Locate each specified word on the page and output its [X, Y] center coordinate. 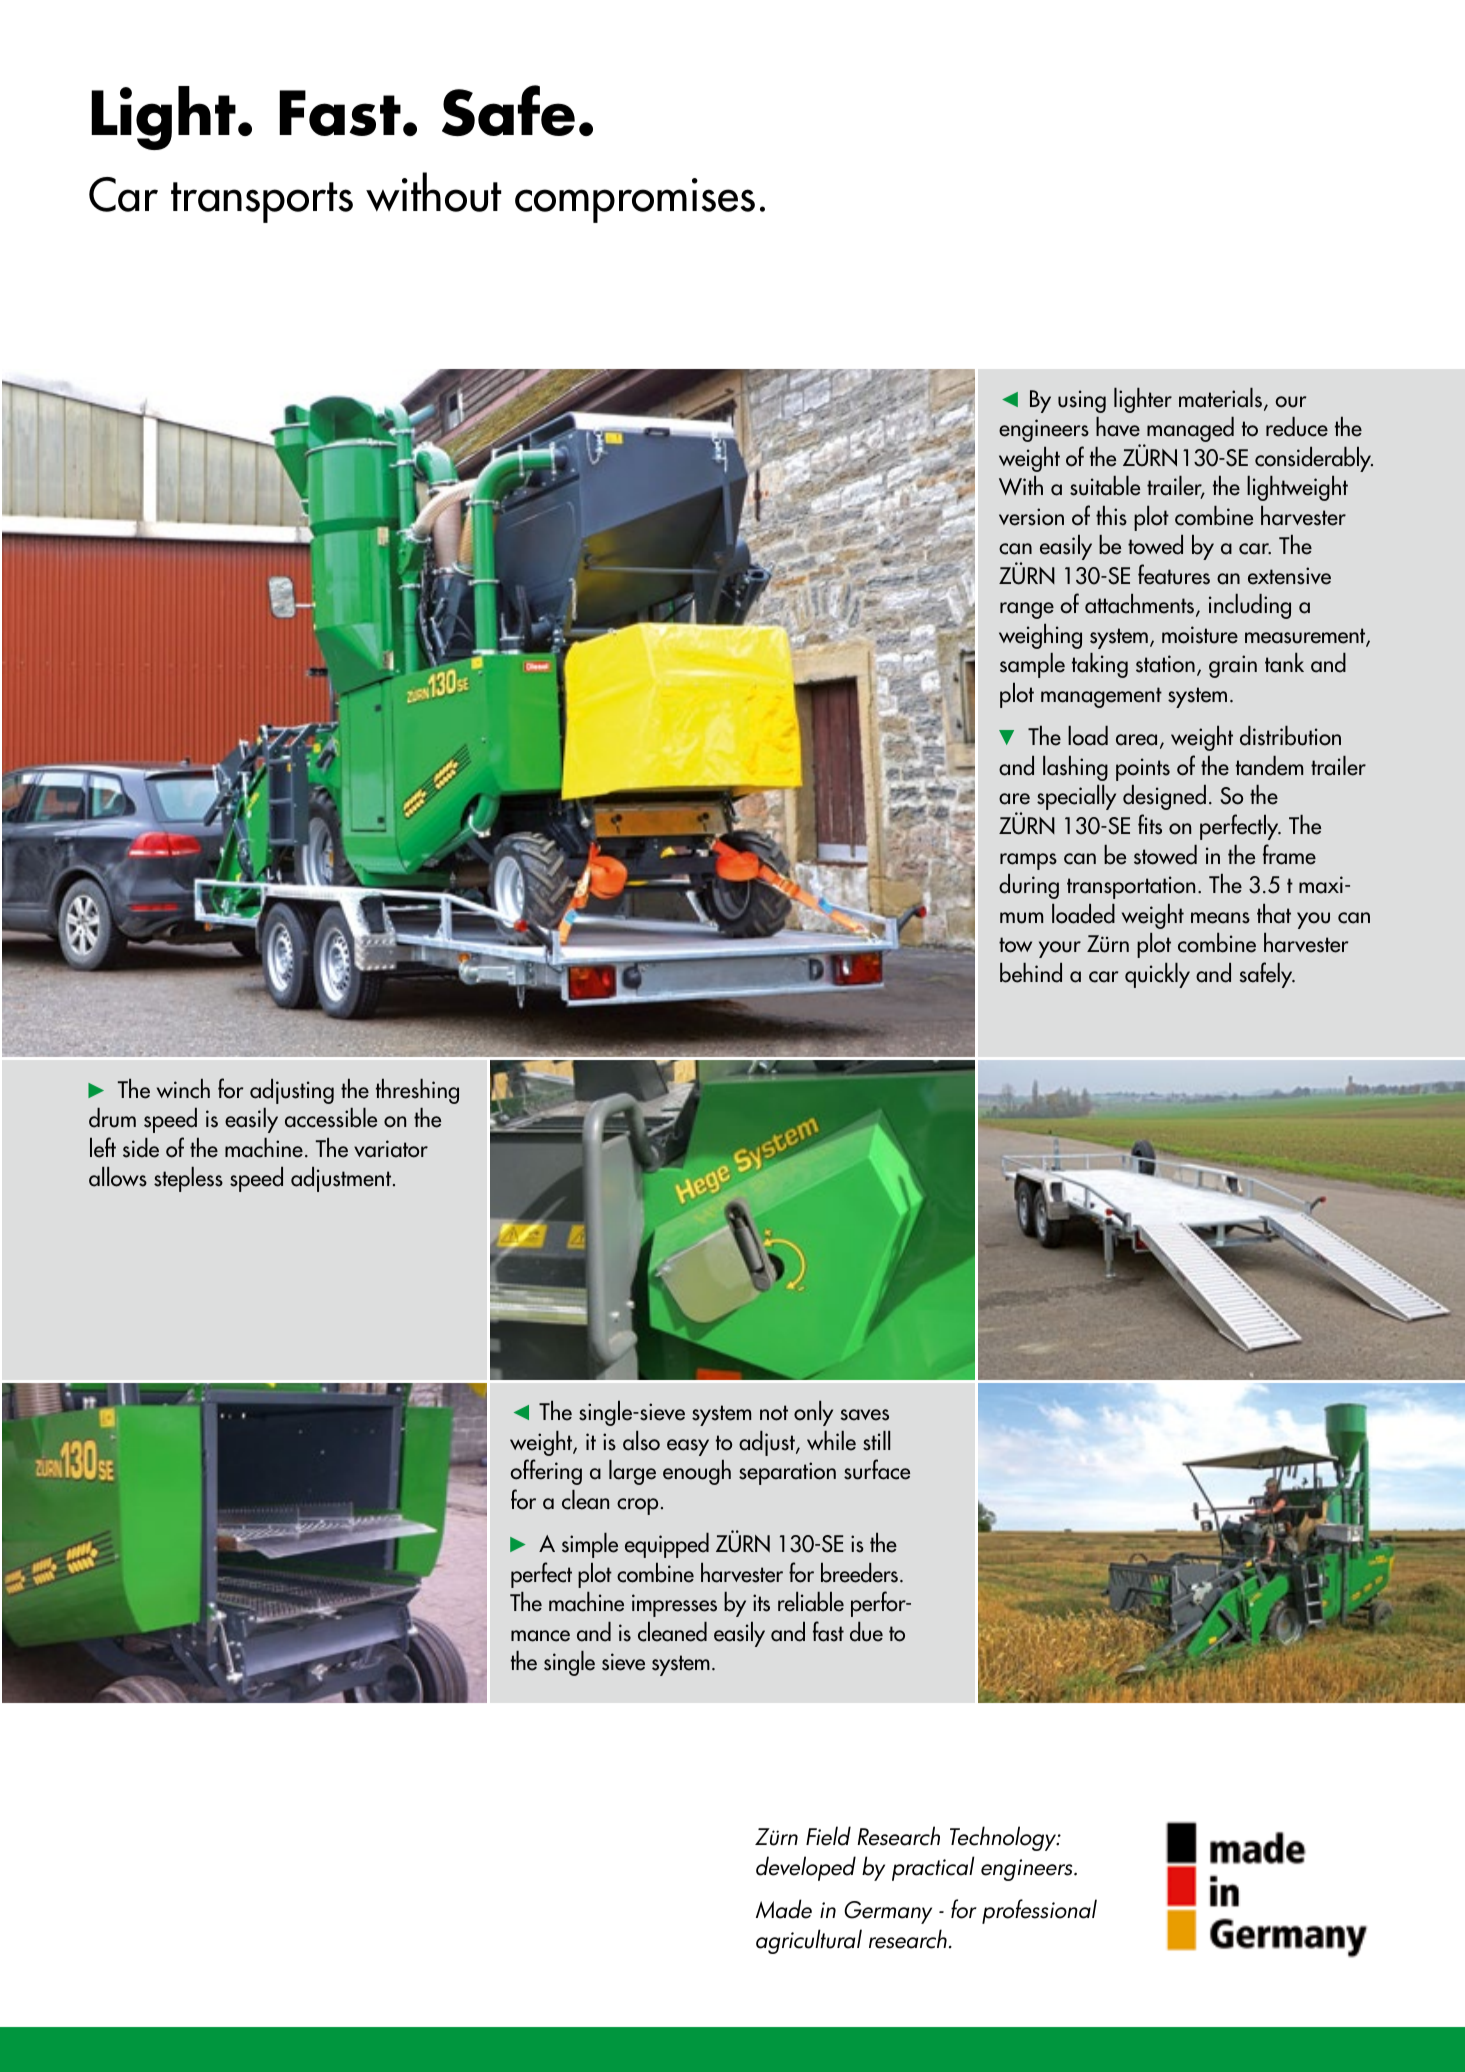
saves [865, 1415]
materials [1220, 398]
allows [118, 1177]
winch [183, 1089]
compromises [635, 200]
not [774, 1413]
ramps [1028, 861]
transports [262, 202]
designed [1164, 797]
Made [784, 1909]
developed [806, 1868]
